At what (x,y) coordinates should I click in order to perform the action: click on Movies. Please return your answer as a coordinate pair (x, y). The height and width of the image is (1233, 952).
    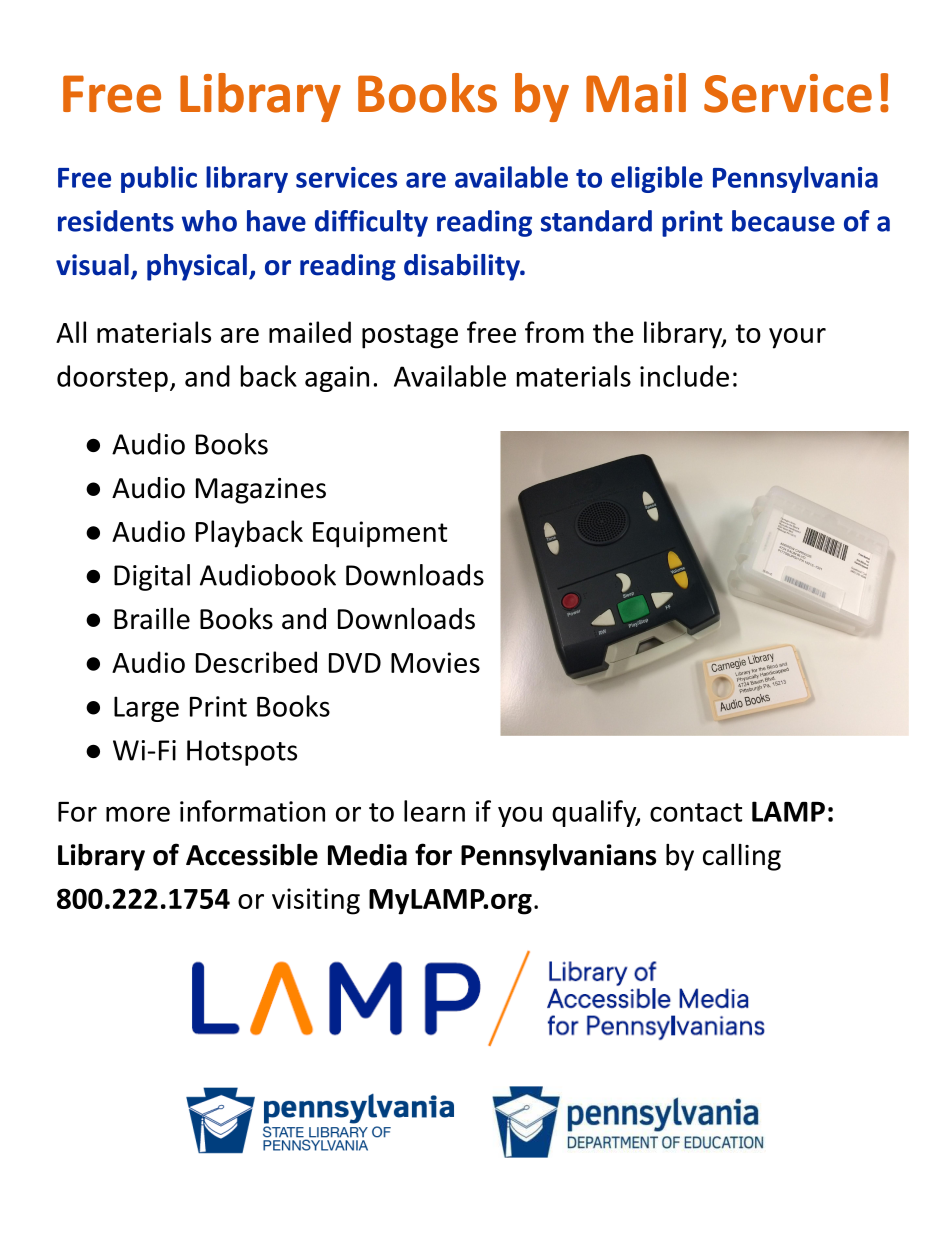
    Looking at the image, I should click on (435, 662).
